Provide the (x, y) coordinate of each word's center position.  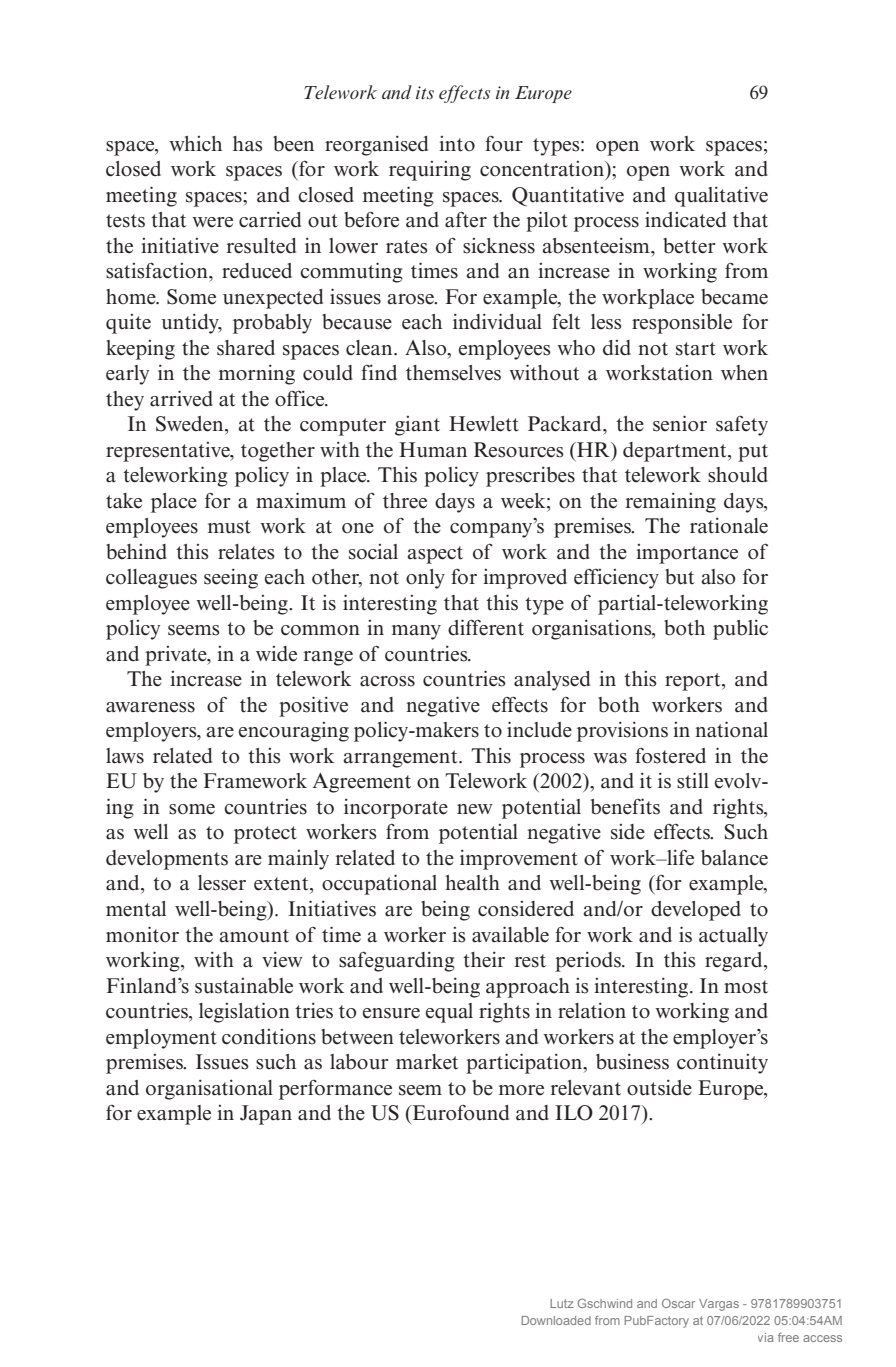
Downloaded (556, 1320)
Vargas (719, 1305)
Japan (266, 1115)
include (539, 729)
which (195, 144)
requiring (430, 171)
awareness (150, 707)
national (731, 729)
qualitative (721, 196)
